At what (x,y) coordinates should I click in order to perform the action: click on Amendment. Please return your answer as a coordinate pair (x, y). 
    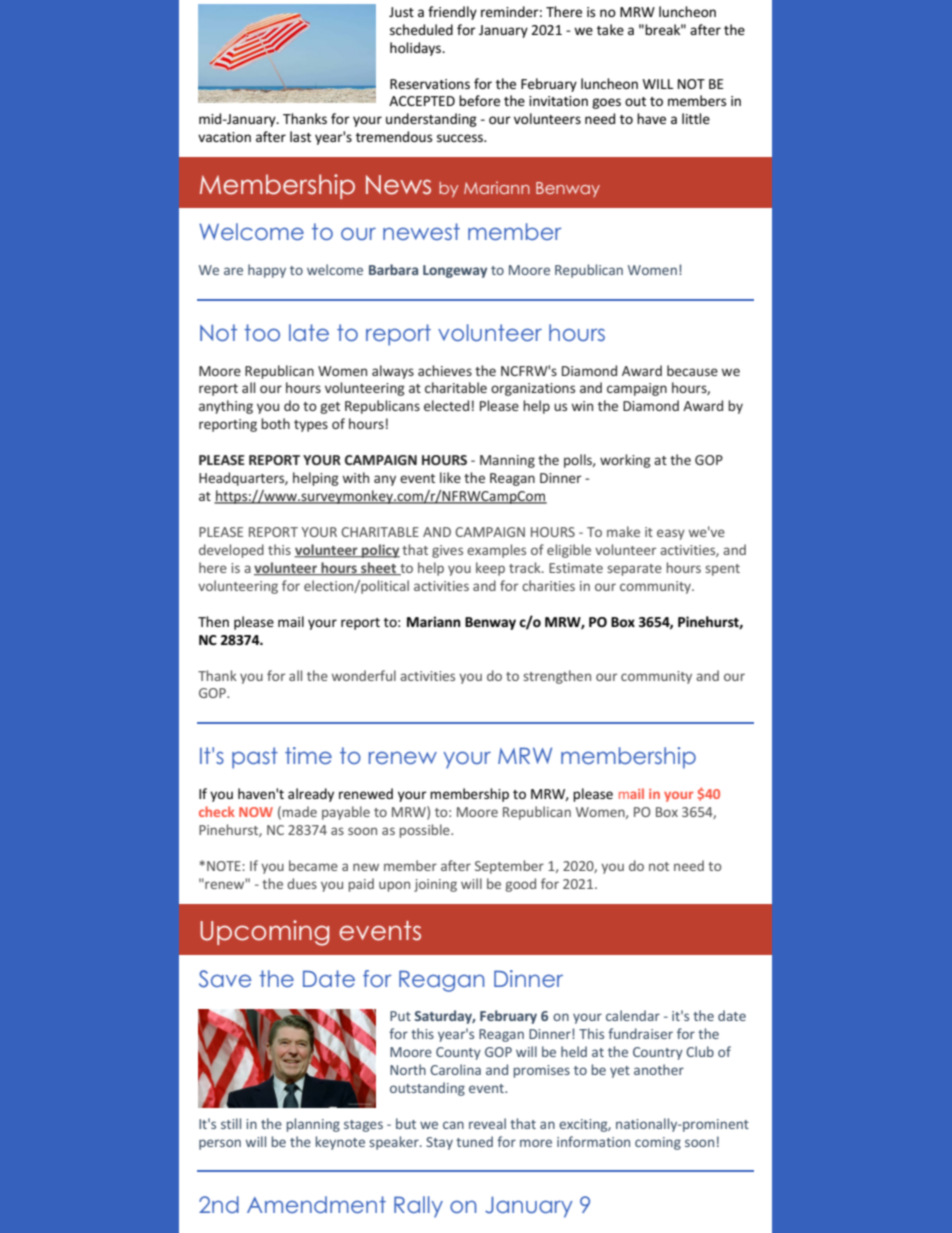
    Looking at the image, I should click on (316, 1204).
